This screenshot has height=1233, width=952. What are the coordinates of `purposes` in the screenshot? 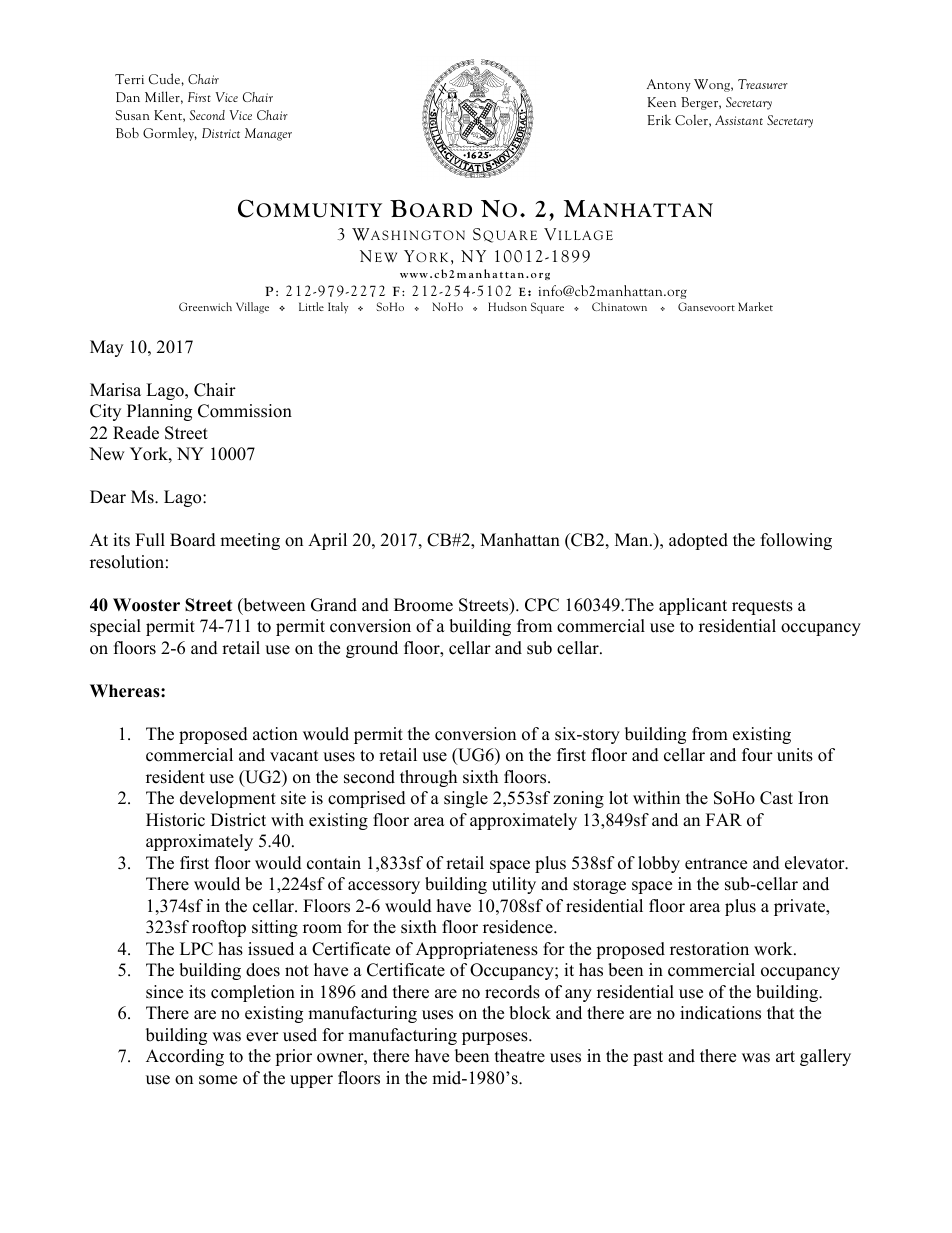 It's located at (496, 1038).
